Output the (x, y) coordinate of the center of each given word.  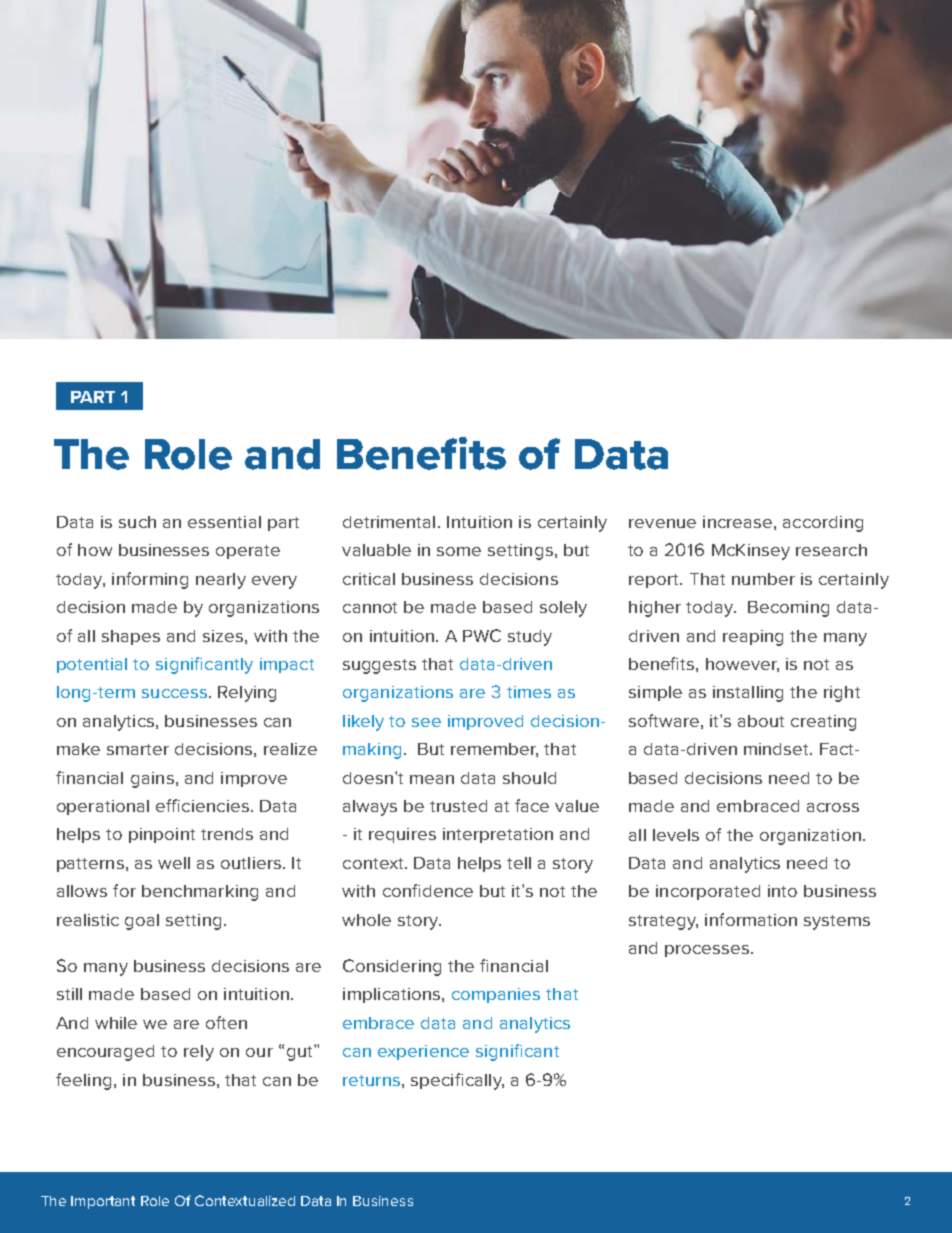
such (137, 522)
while (116, 1023)
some (459, 551)
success (174, 693)
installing (748, 694)
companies (496, 995)
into (782, 891)
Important (103, 1202)
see (426, 722)
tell (519, 863)
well (174, 863)
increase (737, 522)
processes (708, 951)
